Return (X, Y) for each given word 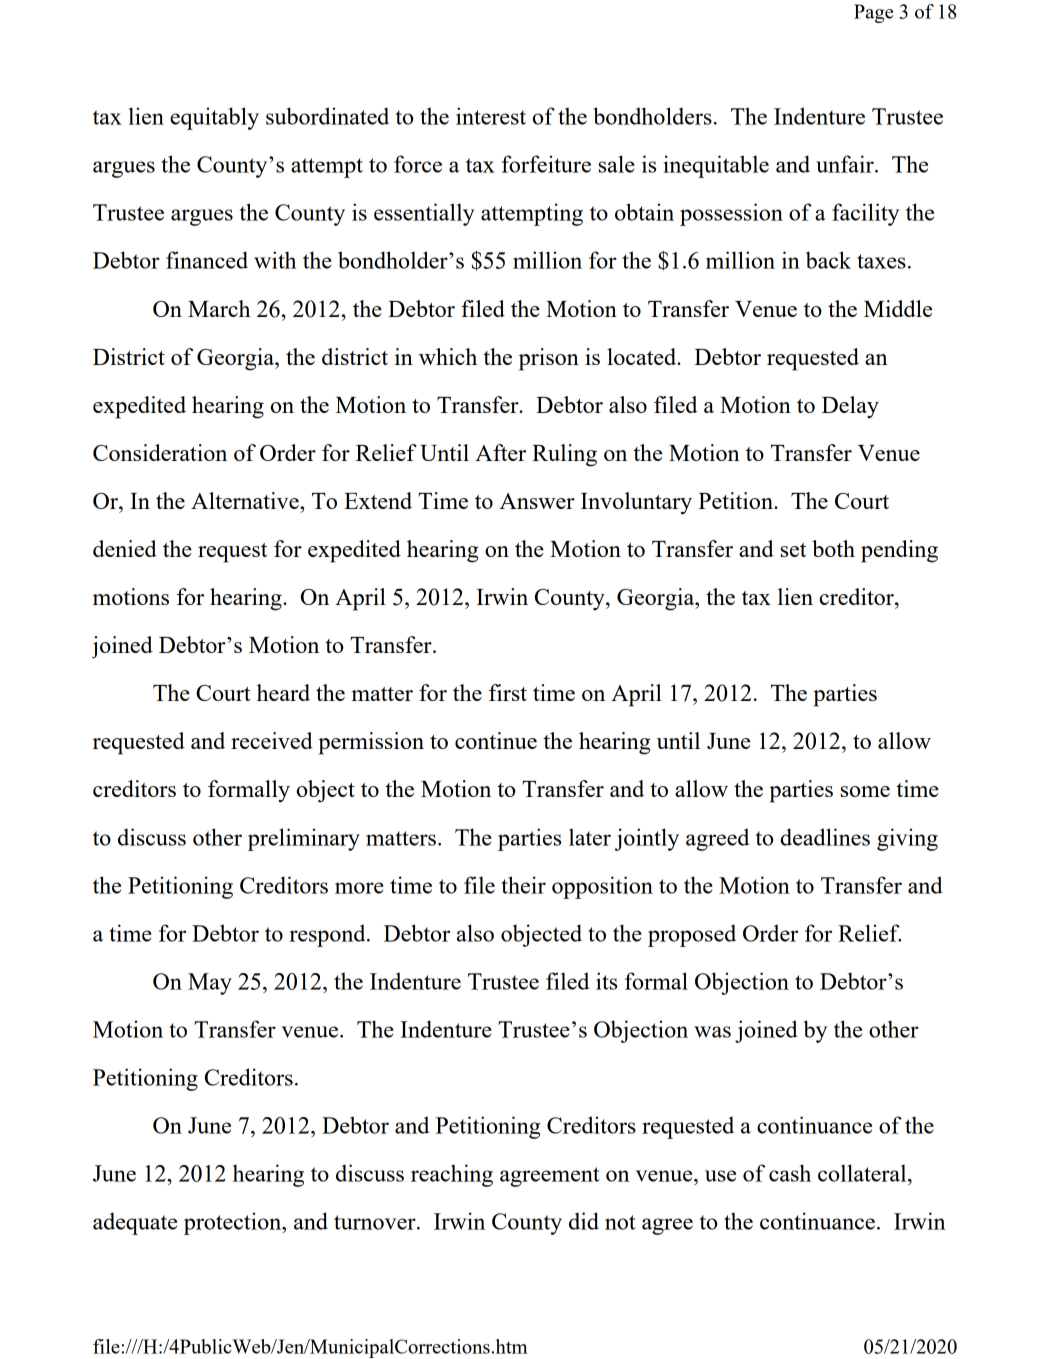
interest (491, 116)
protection (234, 1223)
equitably (214, 118)
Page (873, 13)
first (508, 692)
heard (283, 692)
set (793, 550)
